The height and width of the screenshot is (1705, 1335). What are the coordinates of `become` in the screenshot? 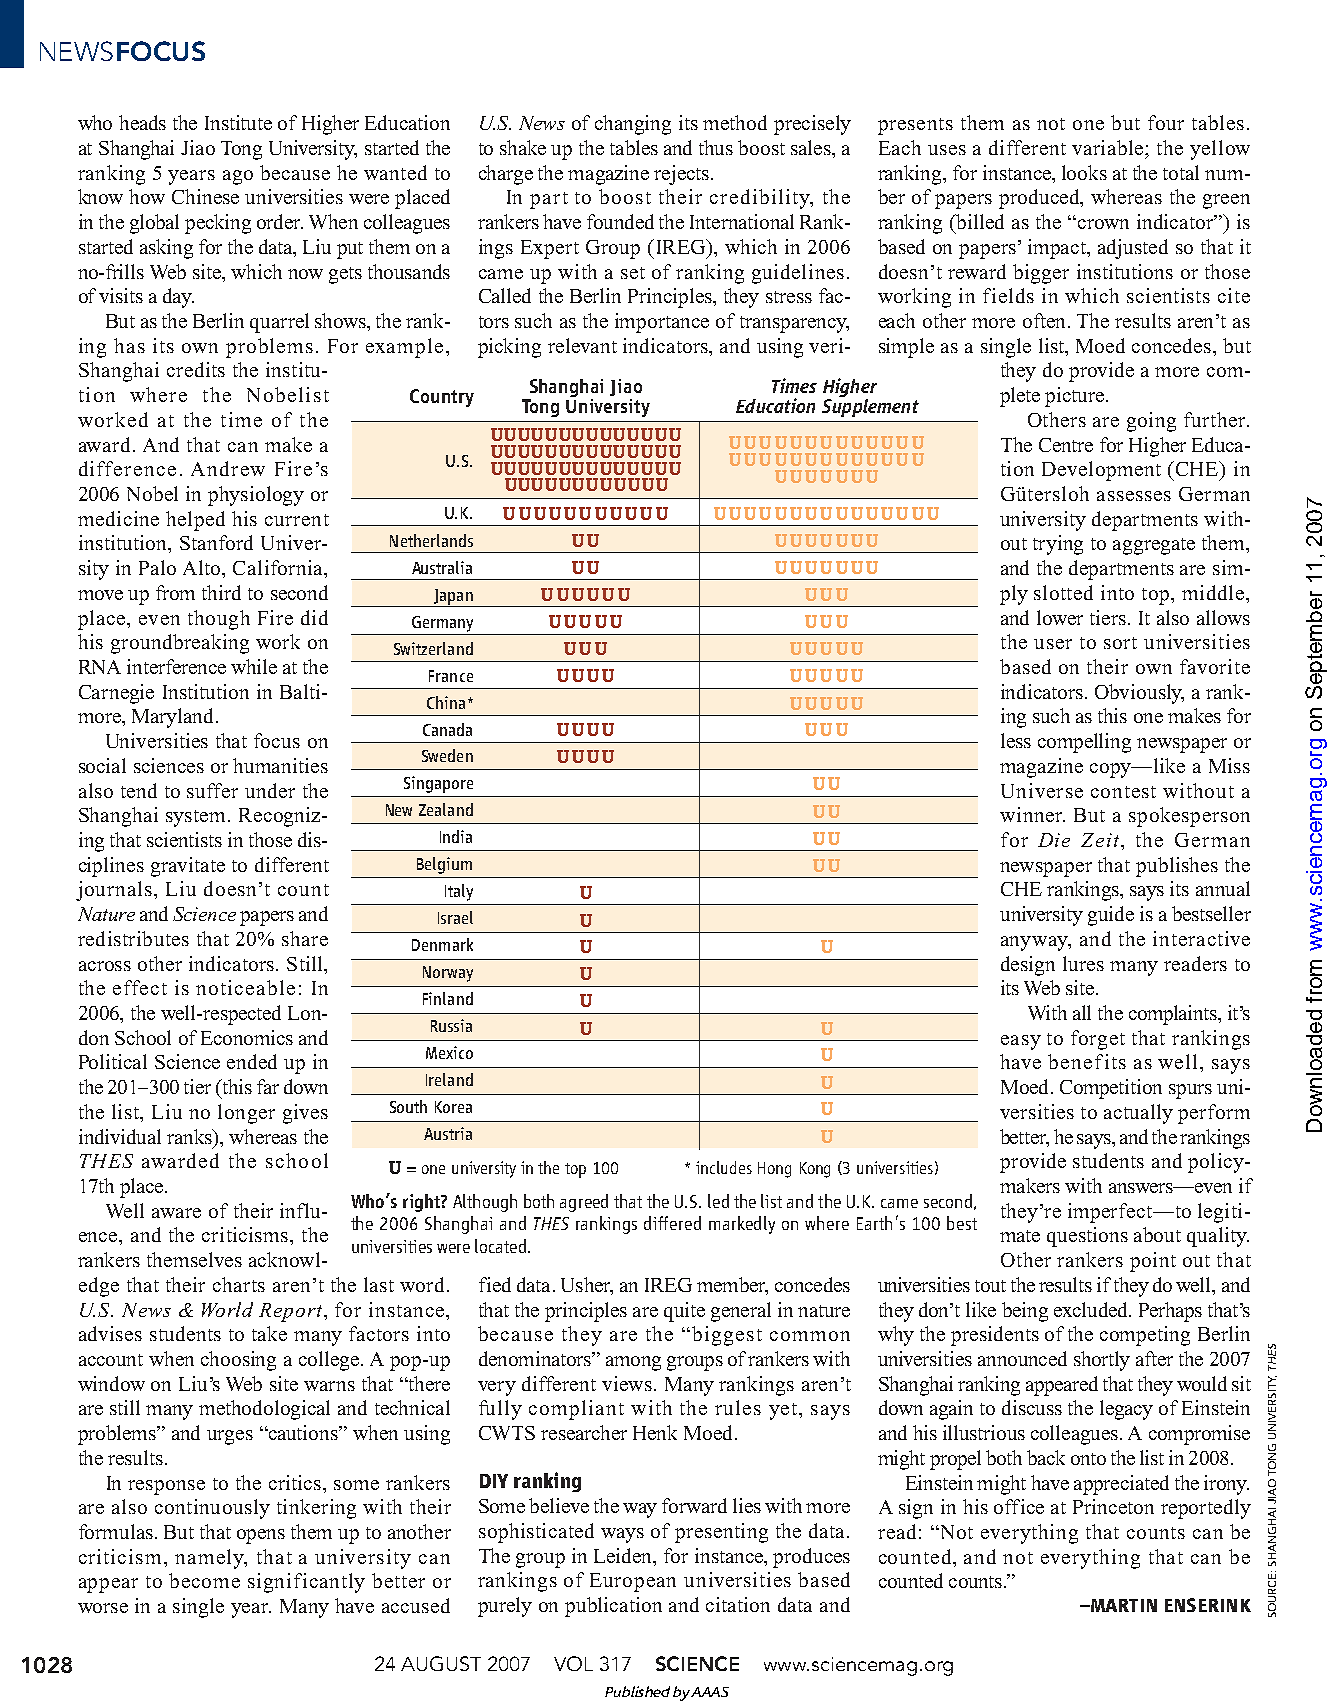 It's located at (204, 1580).
